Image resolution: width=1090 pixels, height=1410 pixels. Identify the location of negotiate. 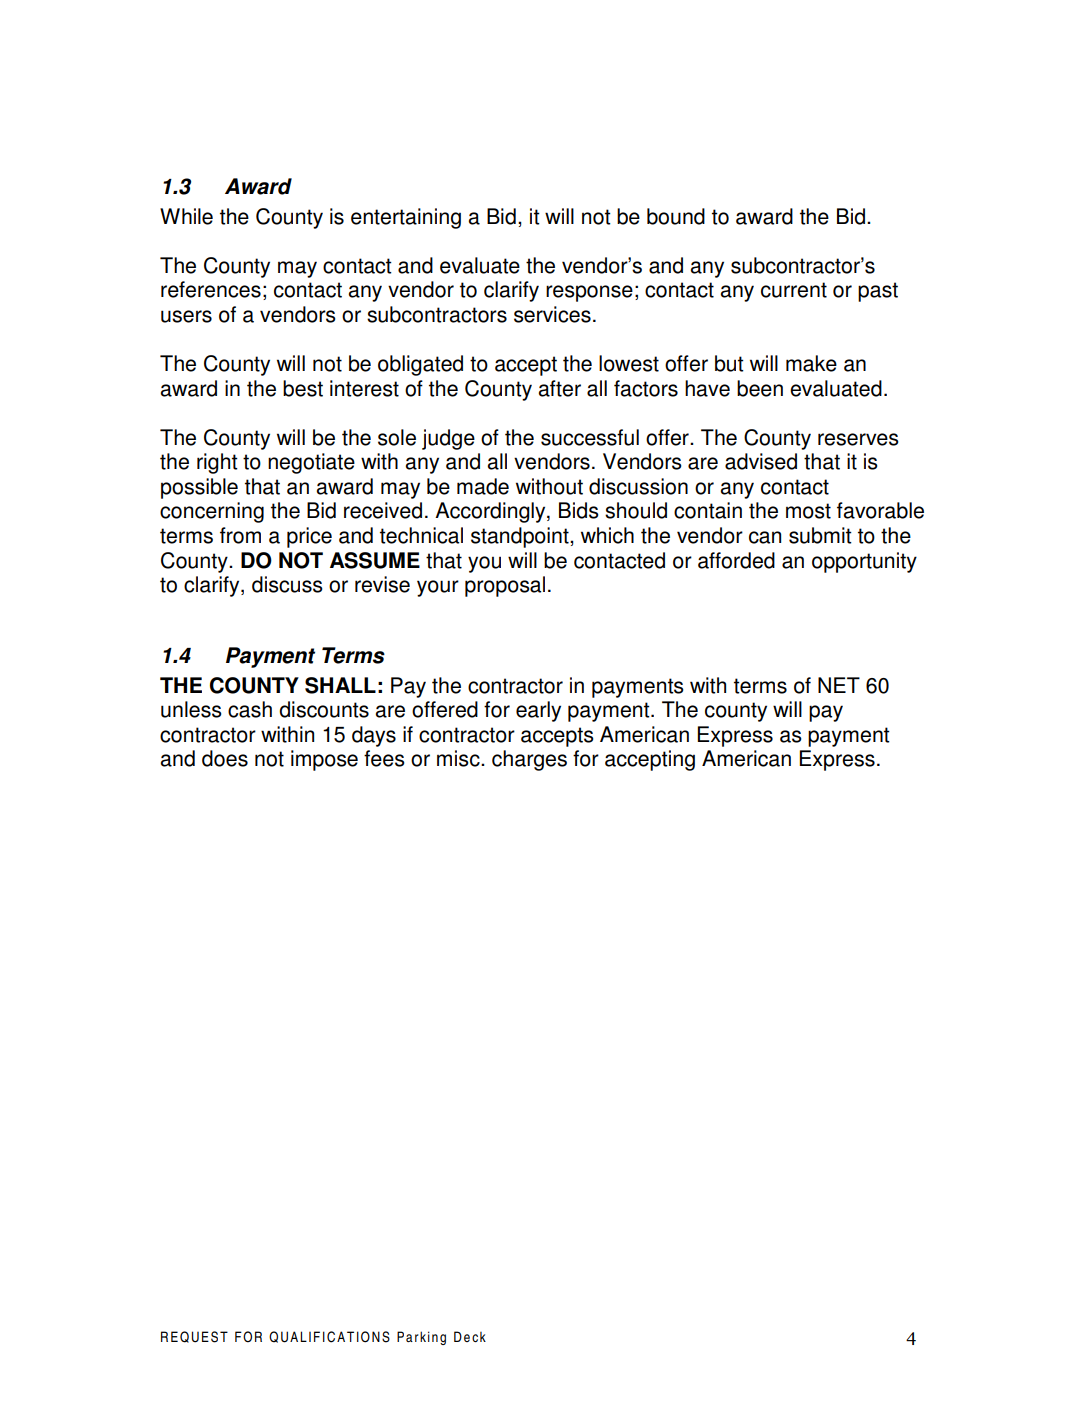
(311, 463).
